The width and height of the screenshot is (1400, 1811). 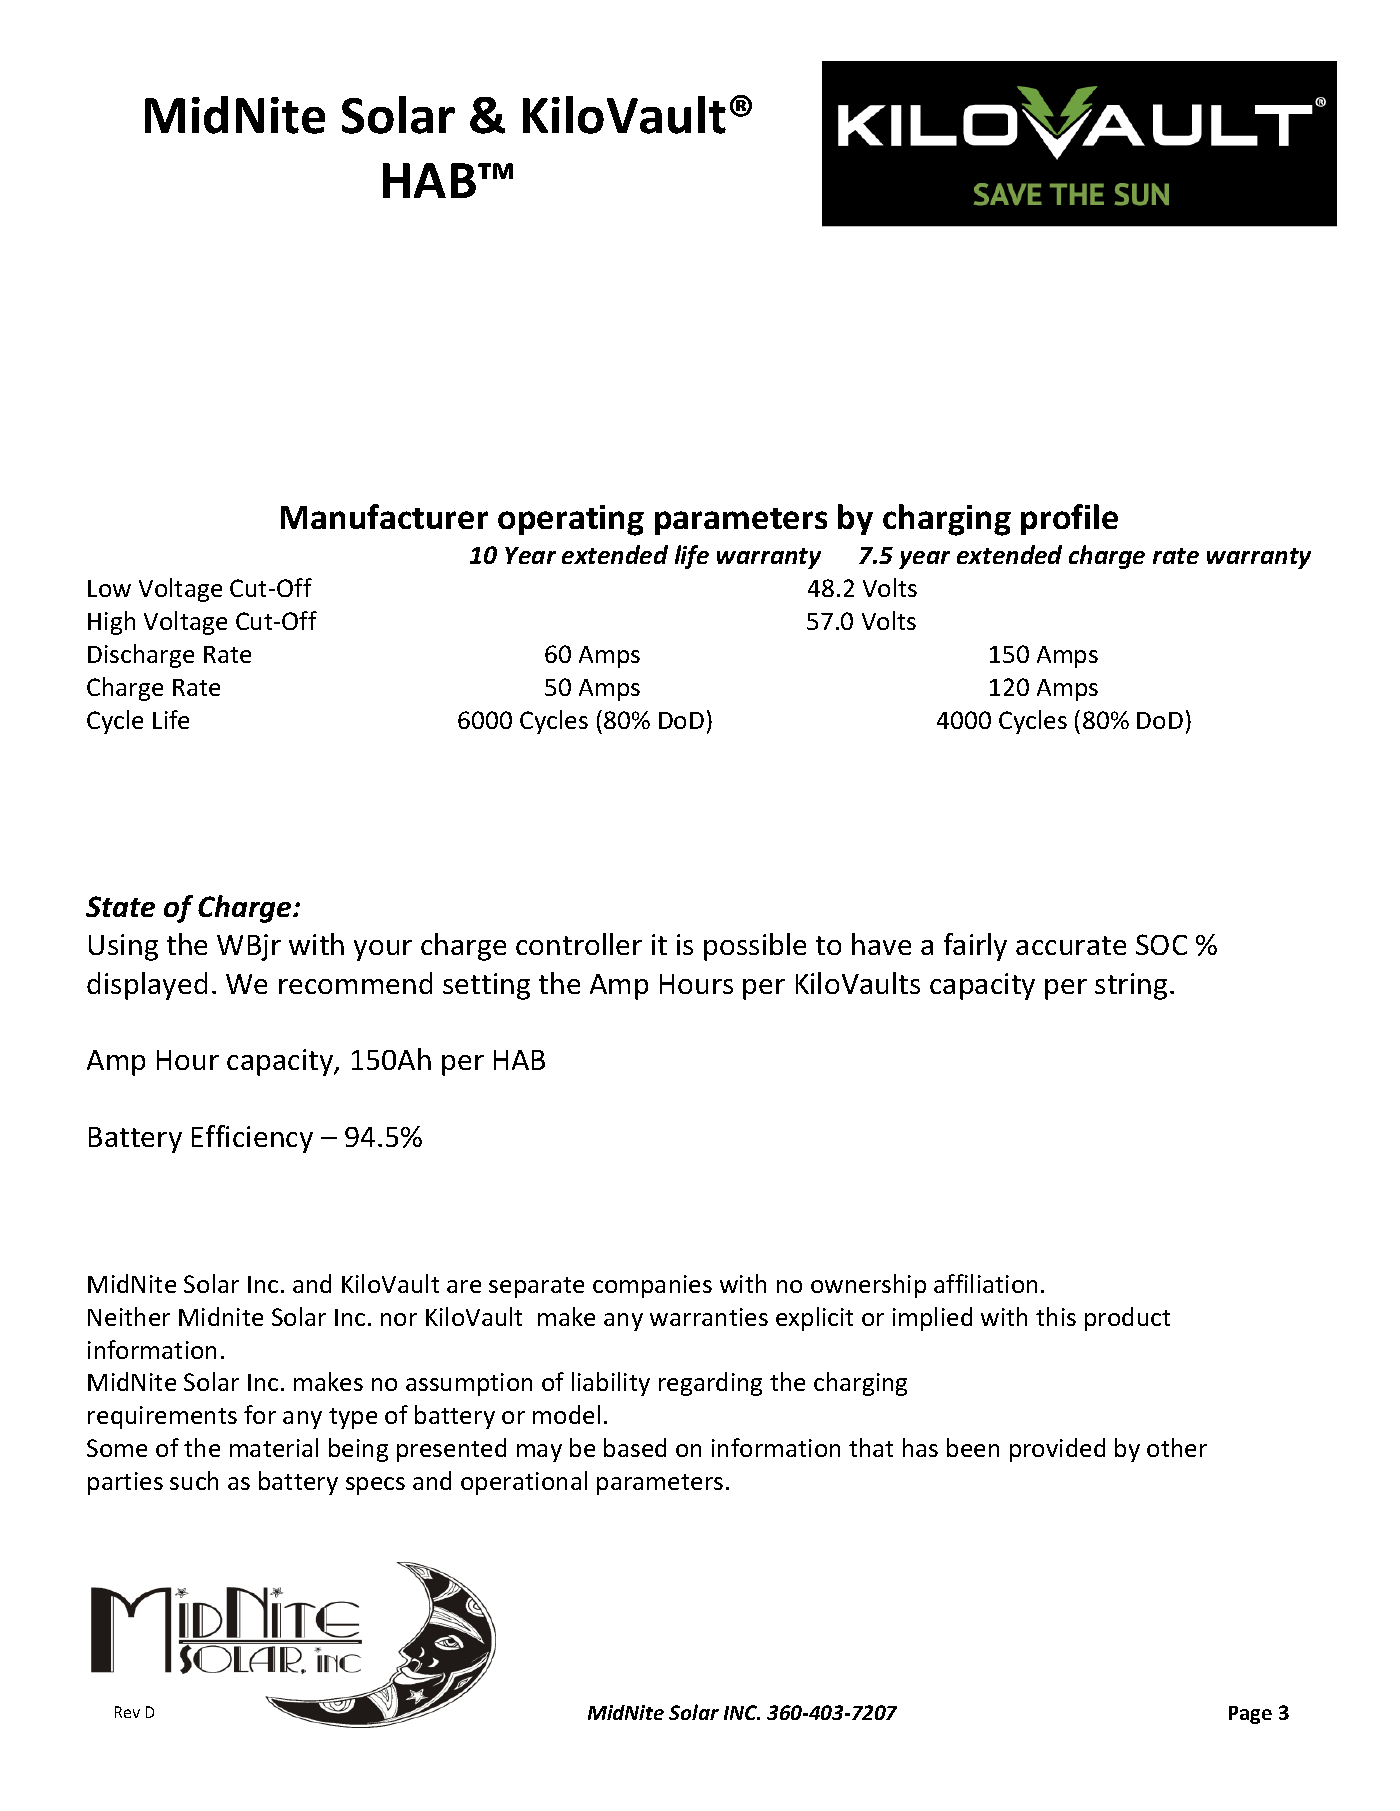 I want to click on requirements, so click(x=162, y=1417).
